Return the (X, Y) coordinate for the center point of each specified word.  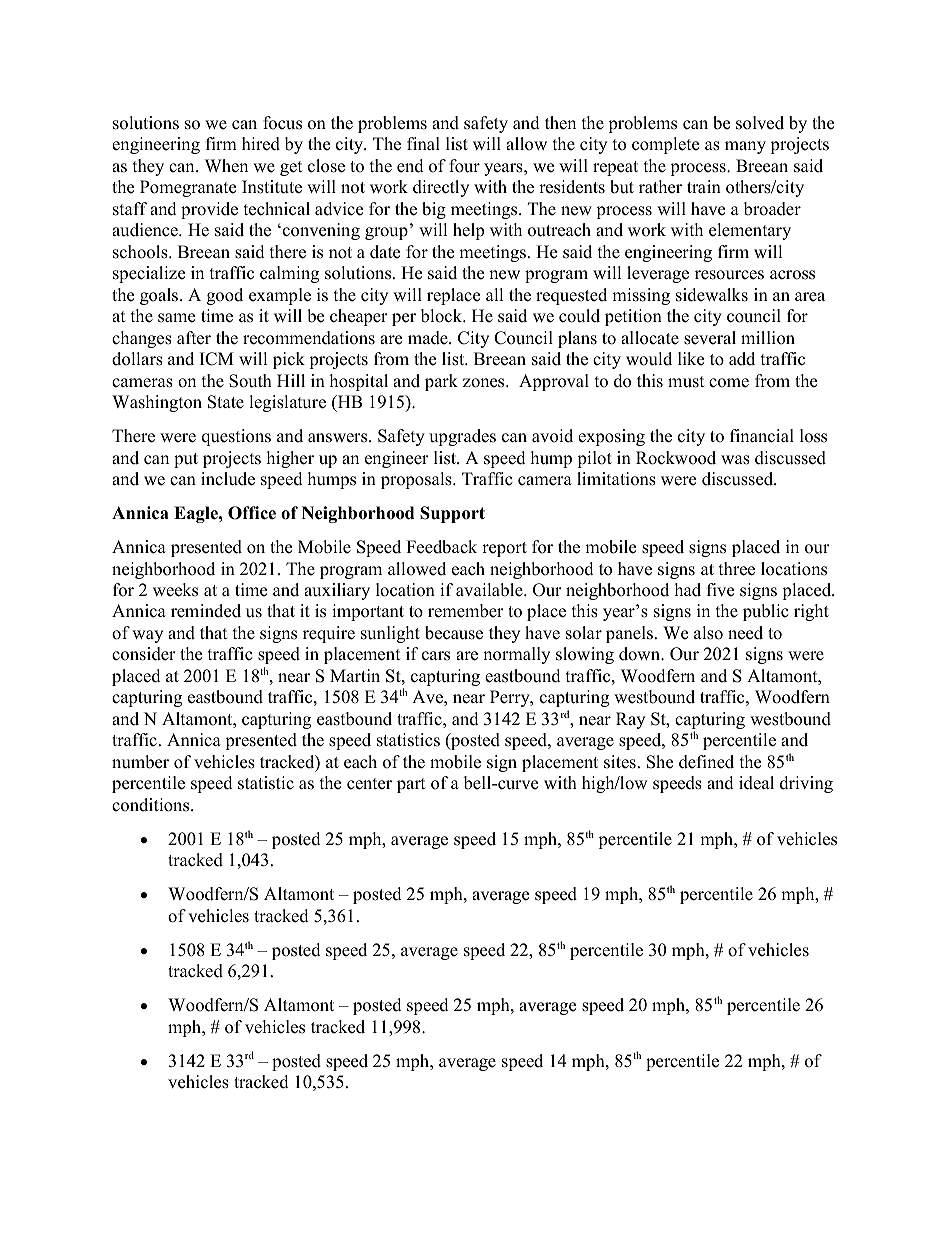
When (226, 166)
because (454, 633)
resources (729, 275)
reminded (206, 611)
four (464, 166)
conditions (152, 805)
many (745, 147)
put (186, 460)
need (745, 633)
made (429, 338)
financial (762, 436)
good (225, 296)
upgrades (462, 437)
